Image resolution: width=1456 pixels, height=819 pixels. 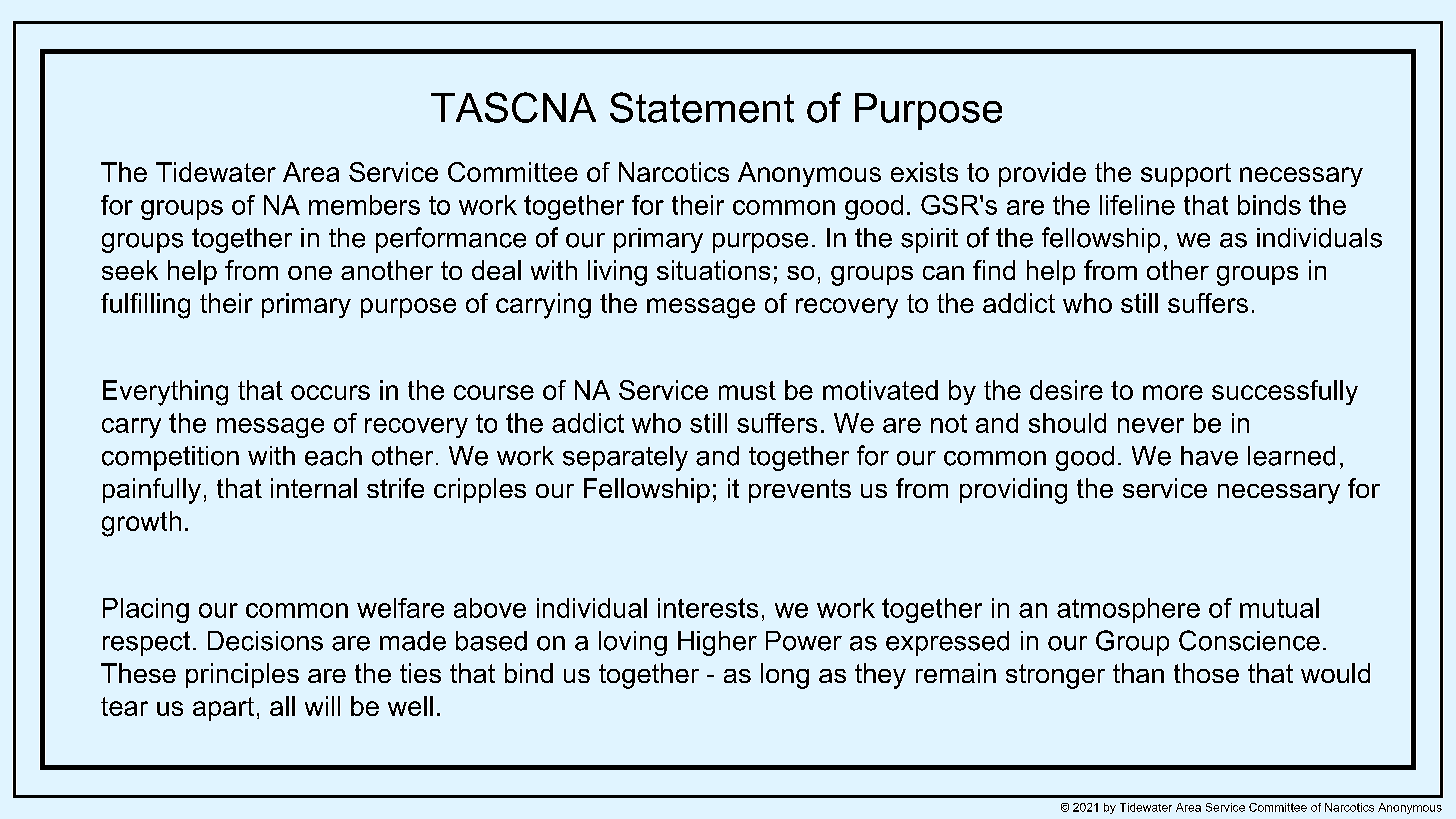 What do you see at coordinates (1206, 673) in the page?
I see `those` at bounding box center [1206, 673].
